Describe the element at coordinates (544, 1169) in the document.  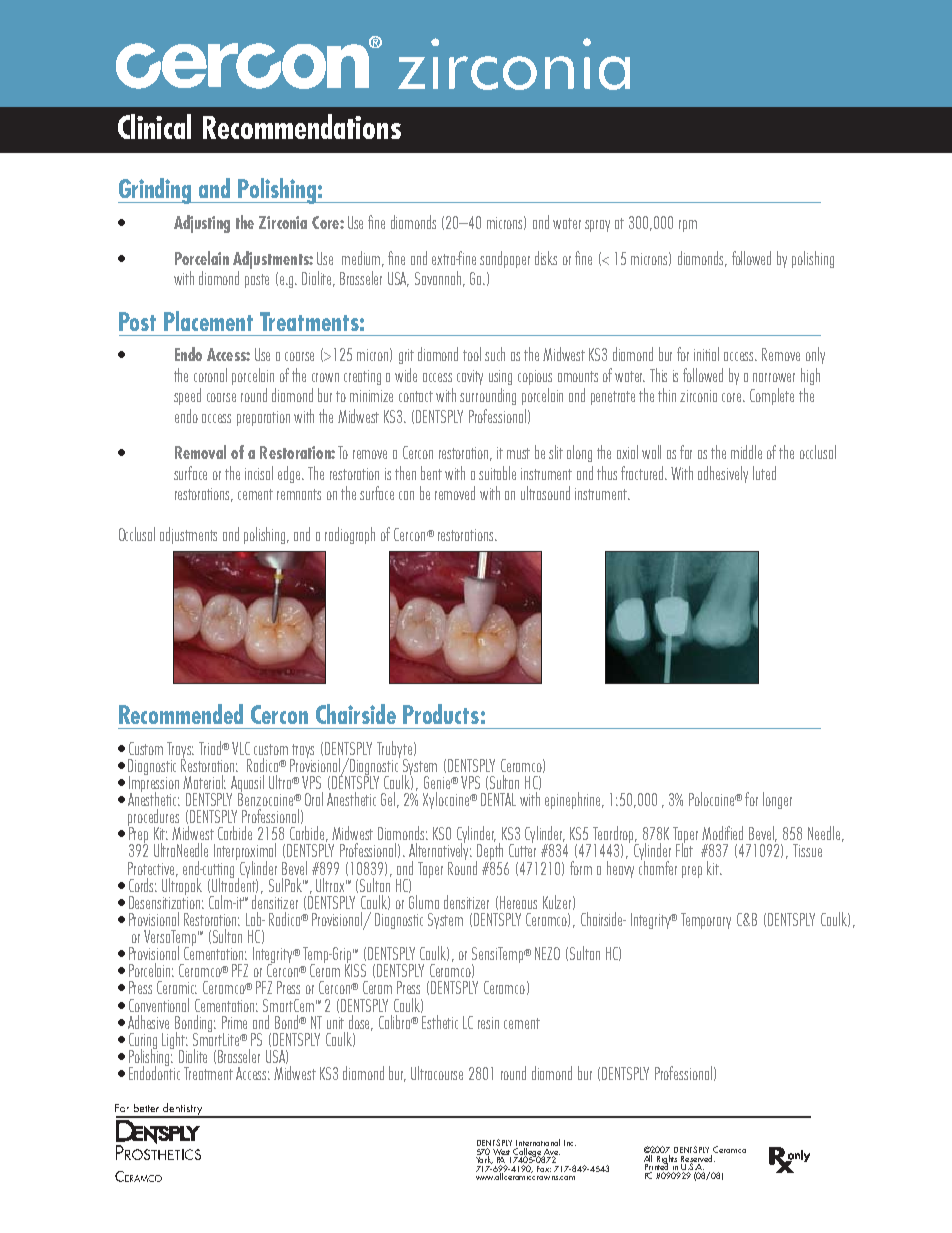
I see `Fax` at that location.
